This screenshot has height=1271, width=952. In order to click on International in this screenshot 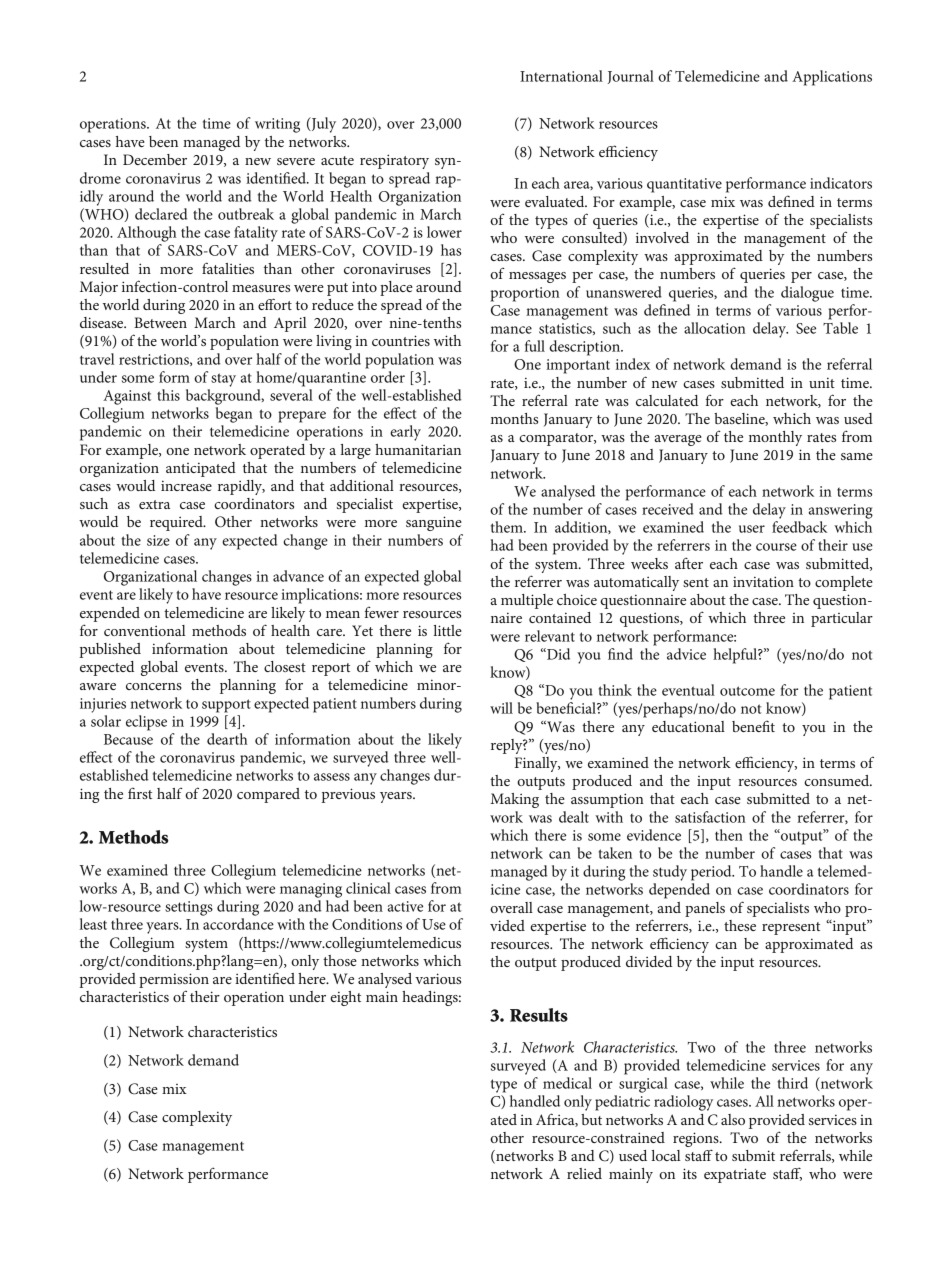, I will do `click(561, 76)`.
